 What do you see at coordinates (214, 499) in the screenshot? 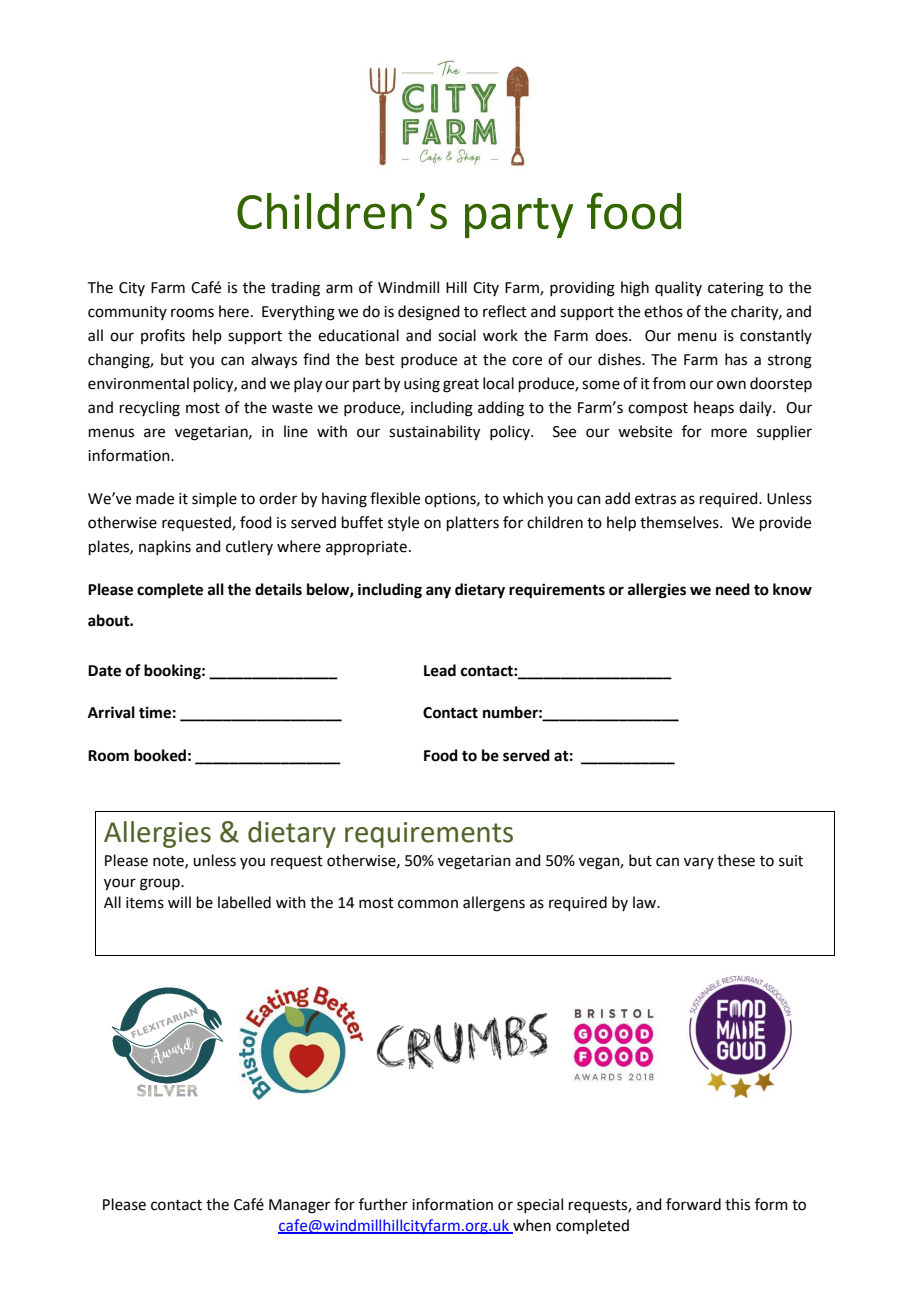
I see `simple` at bounding box center [214, 499].
